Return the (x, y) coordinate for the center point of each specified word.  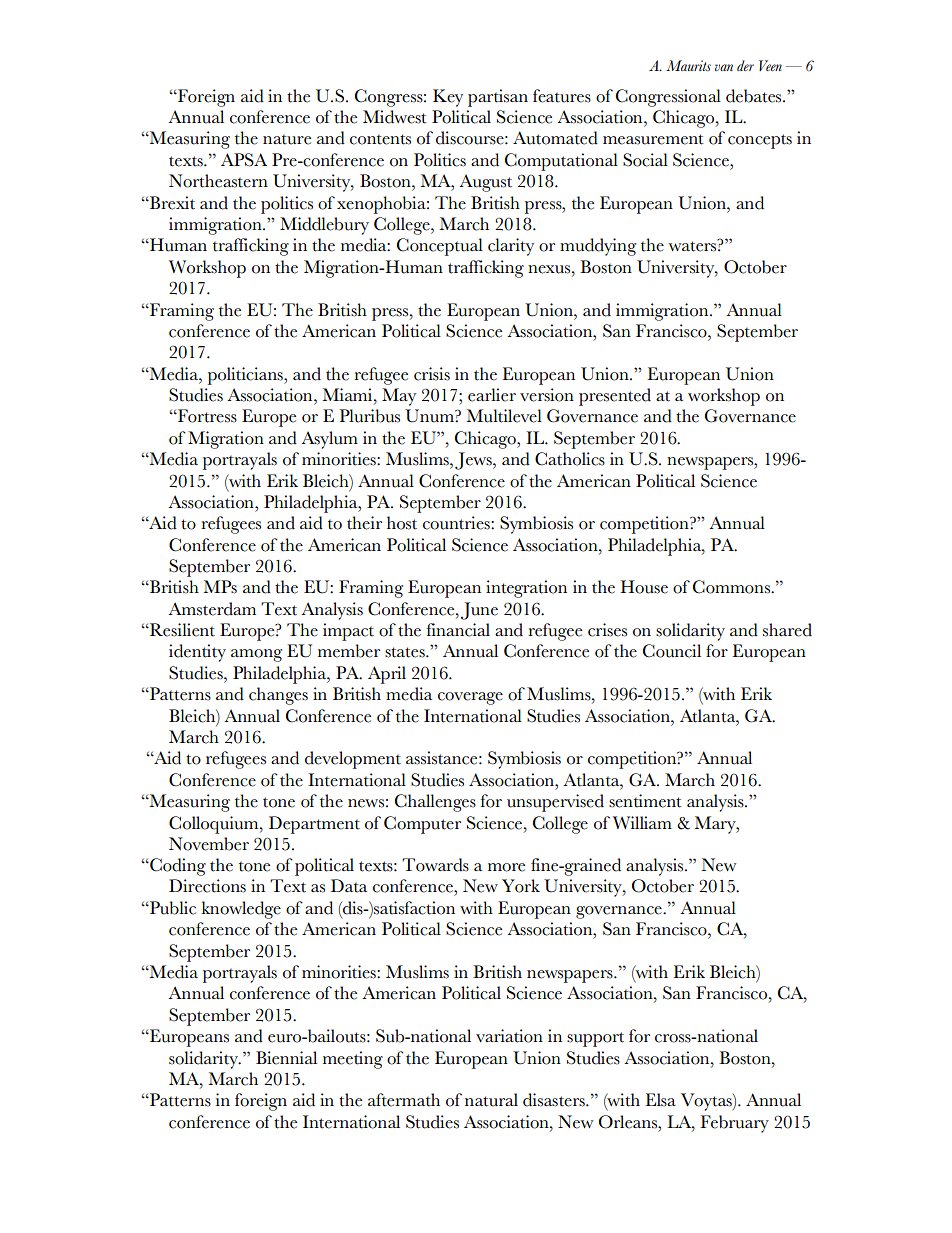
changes (278, 696)
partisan (498, 98)
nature (287, 140)
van (724, 67)
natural (491, 1100)
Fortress (206, 416)
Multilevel (504, 416)
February (734, 1124)
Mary (716, 825)
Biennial (286, 1058)
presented (615, 397)
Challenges (435, 803)
